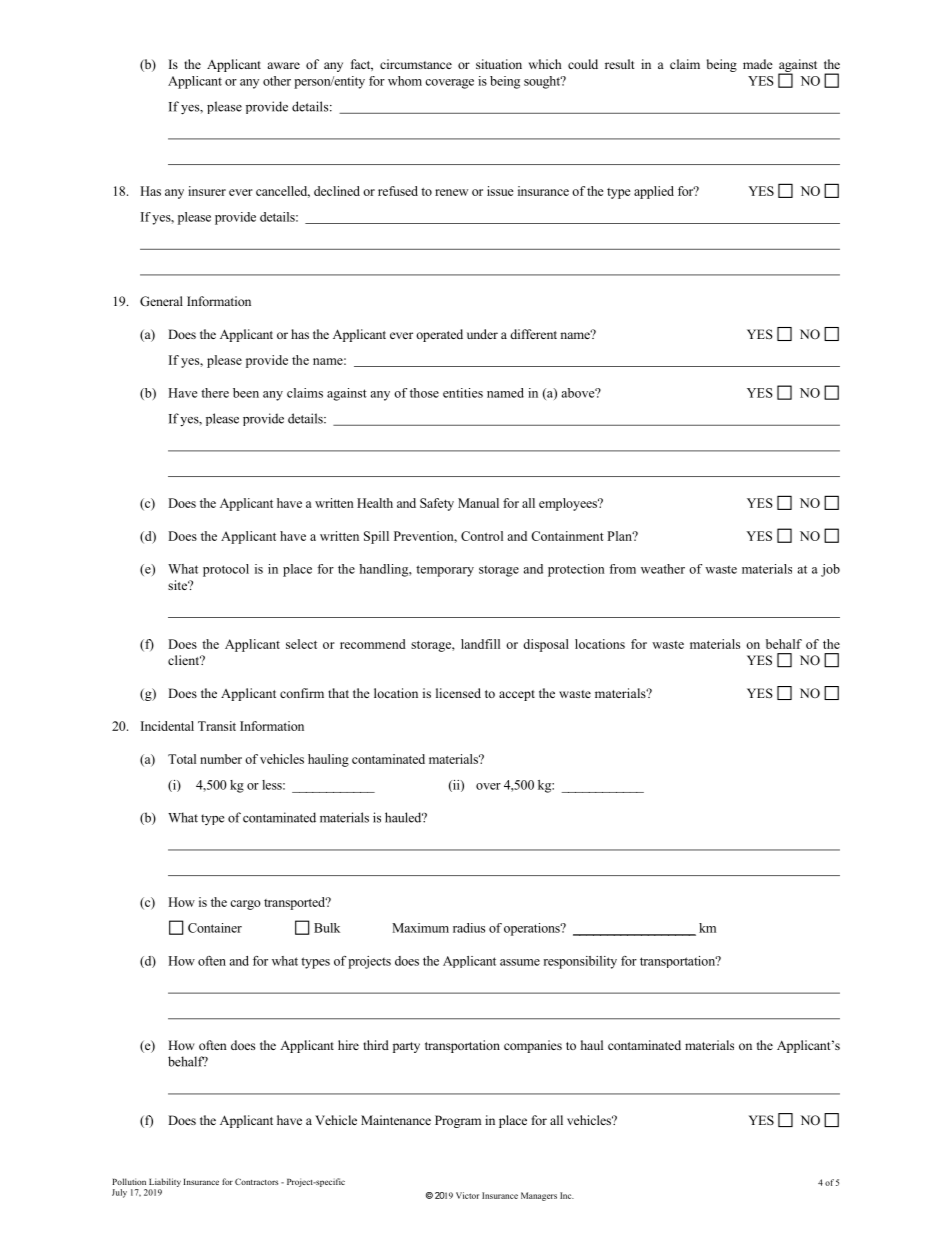 This screenshot has width=952, height=1233. Describe the element at coordinates (226, 570) in the screenshot. I see `protocol` at that location.
